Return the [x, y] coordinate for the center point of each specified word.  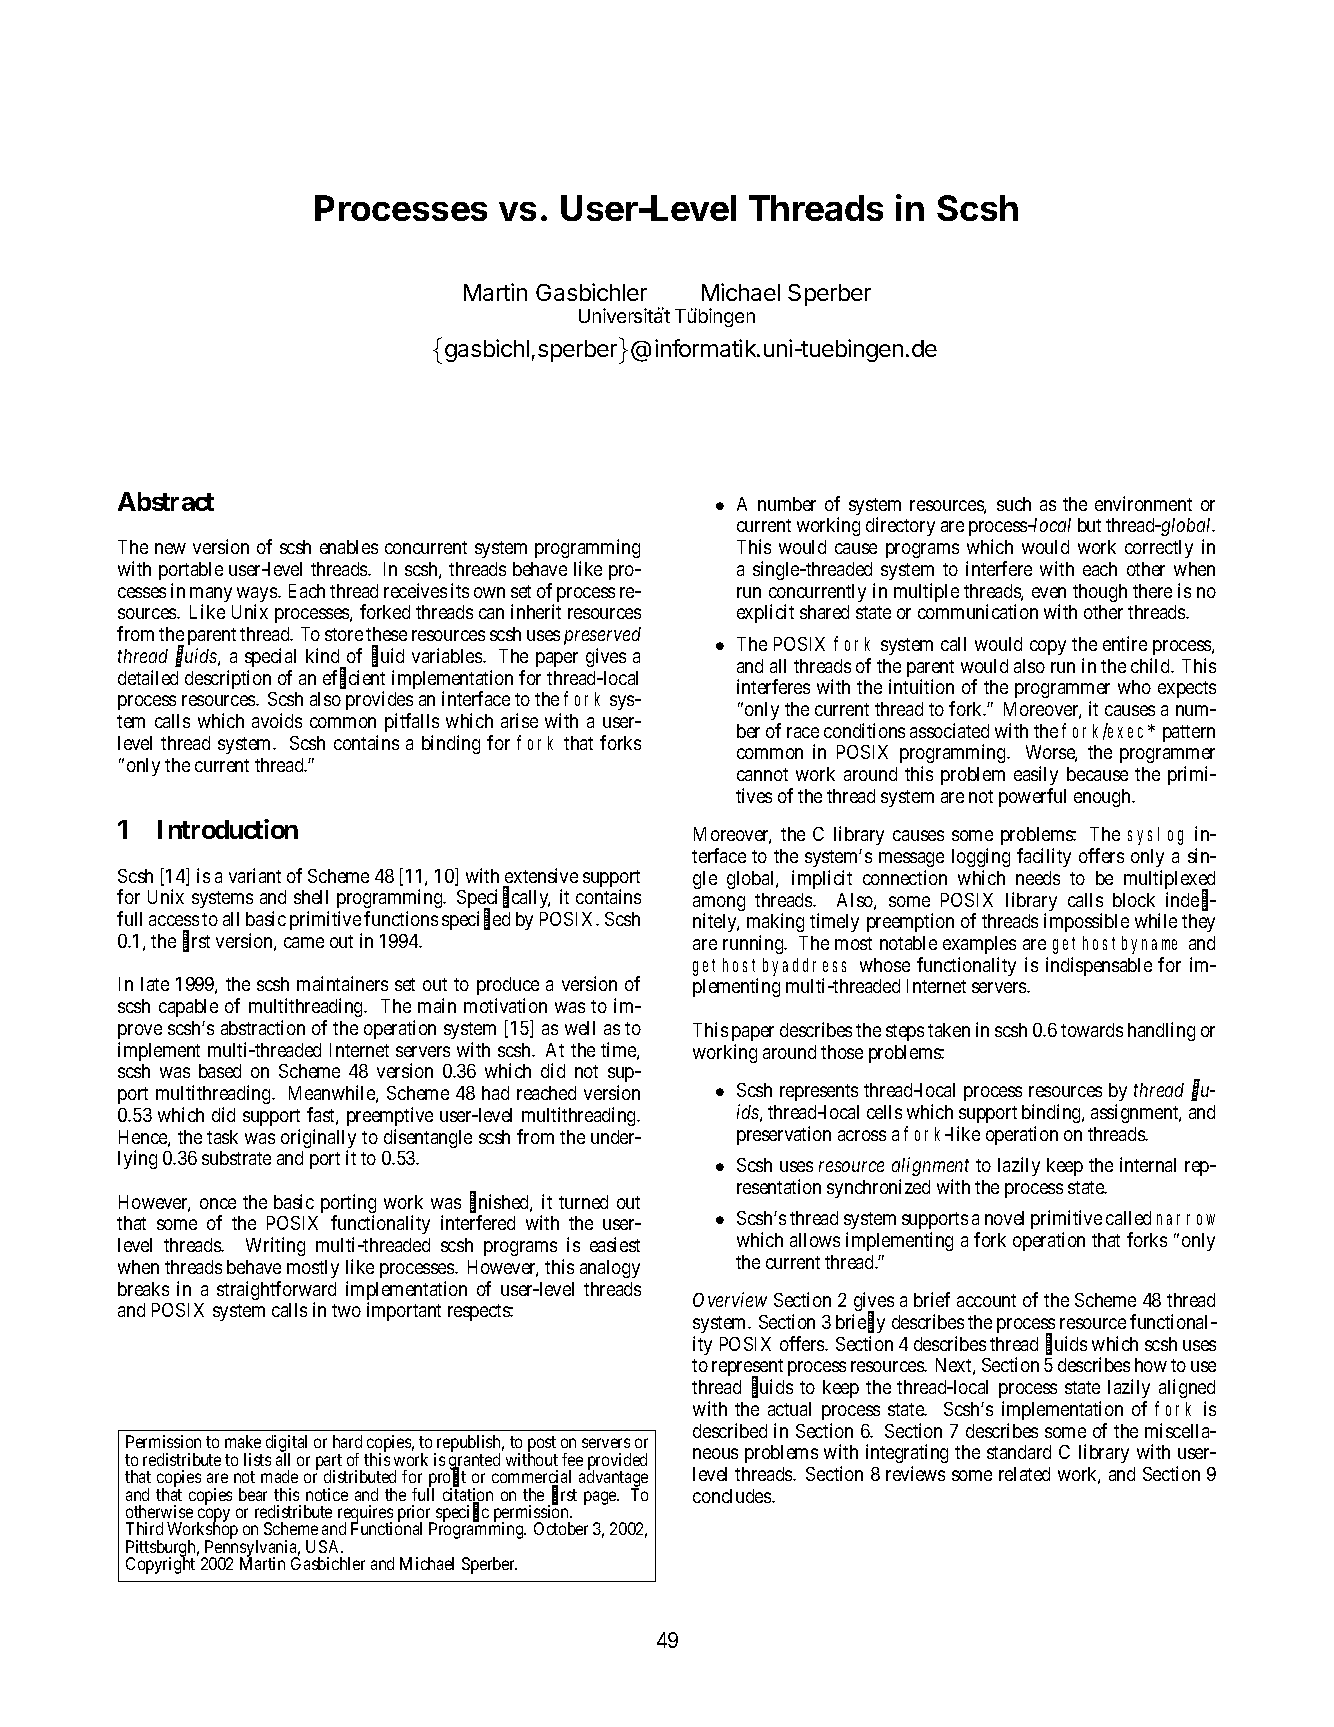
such [1014, 504]
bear [253, 1494]
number [787, 504]
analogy [610, 1269]
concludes [733, 1496]
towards [1092, 1030]
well [580, 1028]
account [986, 1300]
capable [188, 1008]
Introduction [228, 829]
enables [349, 547]
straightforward [276, 1292]
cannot [762, 774]
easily [1036, 775]
